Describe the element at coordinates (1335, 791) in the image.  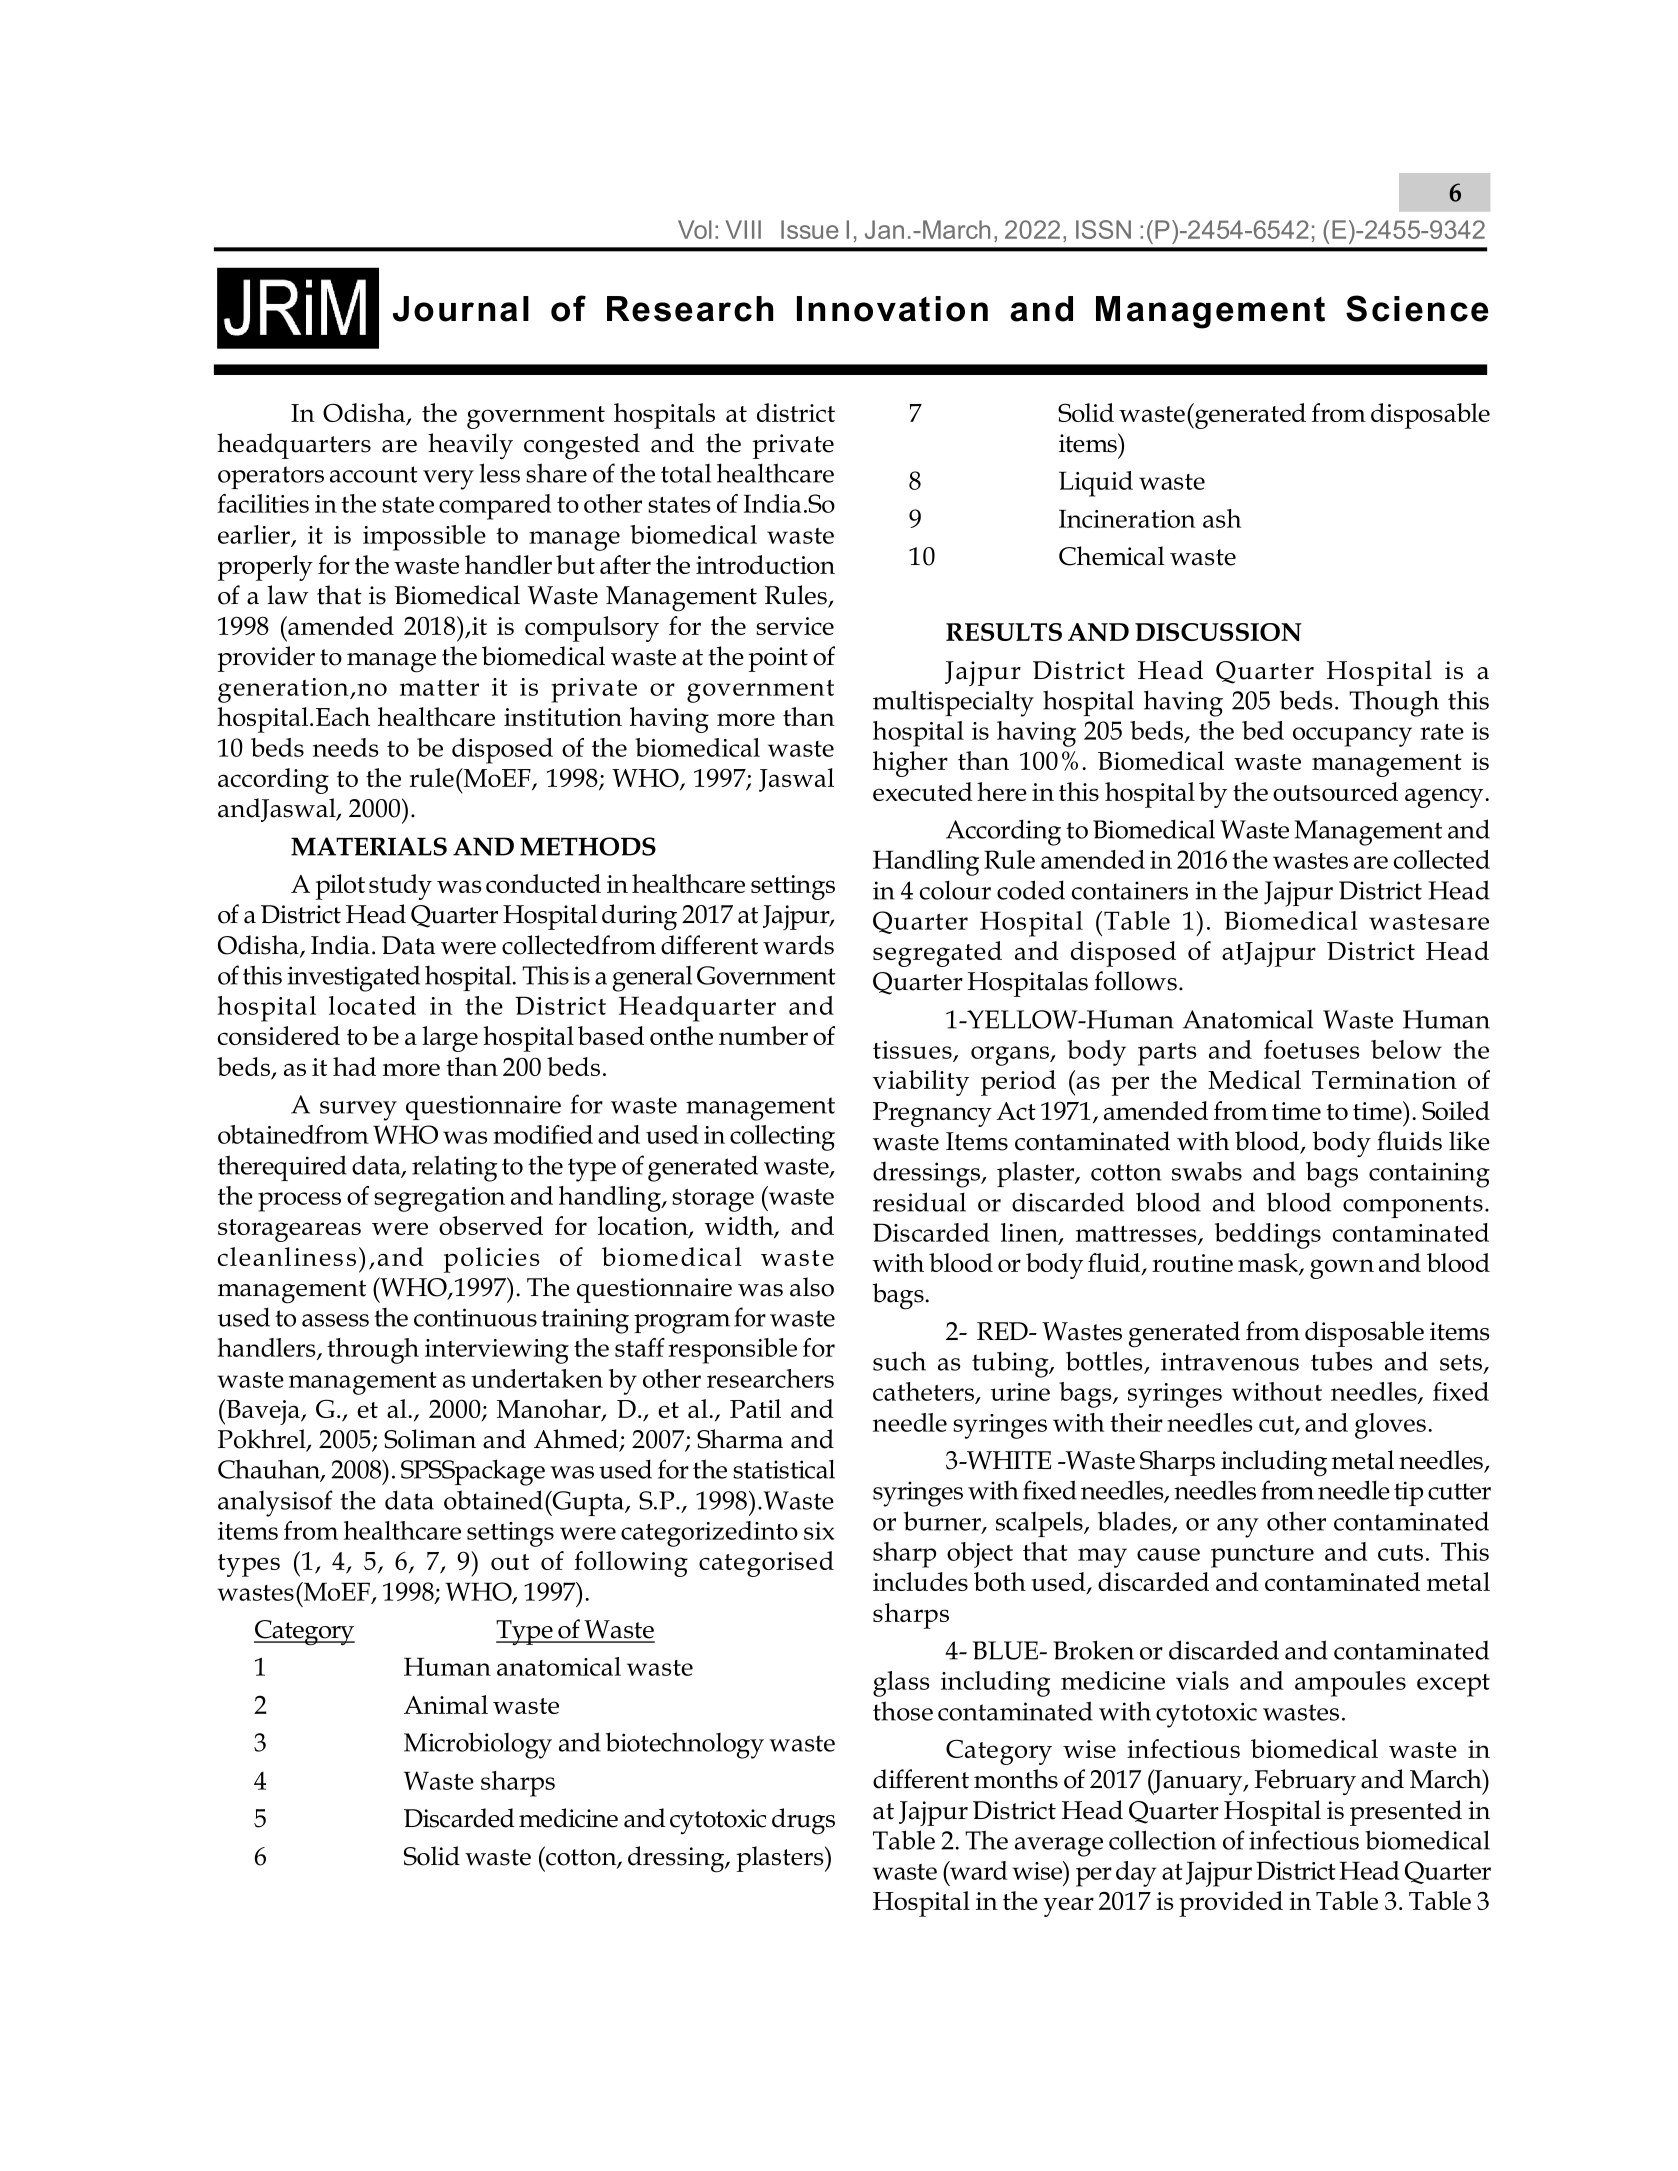
I see `outsourced` at that location.
